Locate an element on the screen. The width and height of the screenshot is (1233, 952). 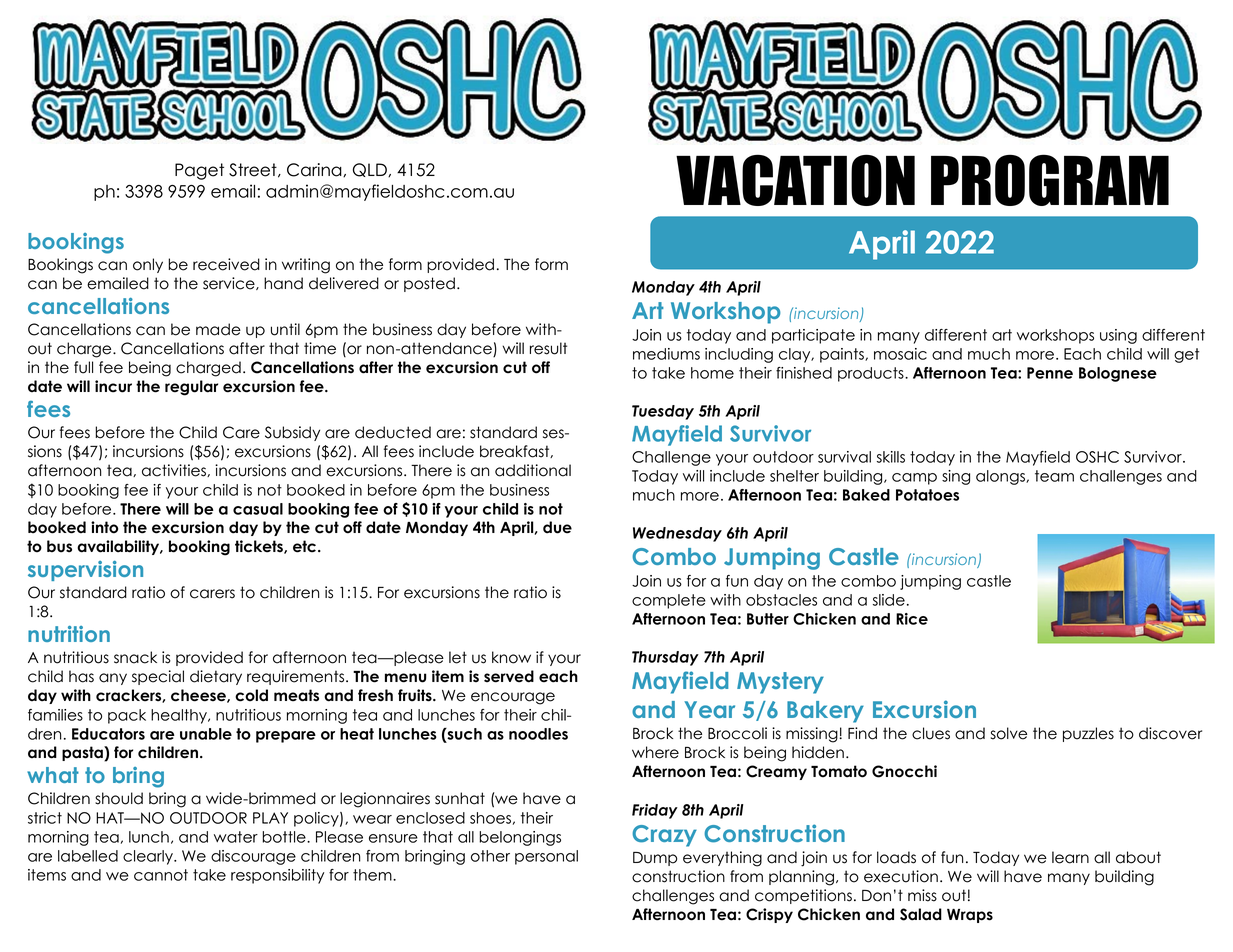
Wraps is located at coordinates (970, 916).
